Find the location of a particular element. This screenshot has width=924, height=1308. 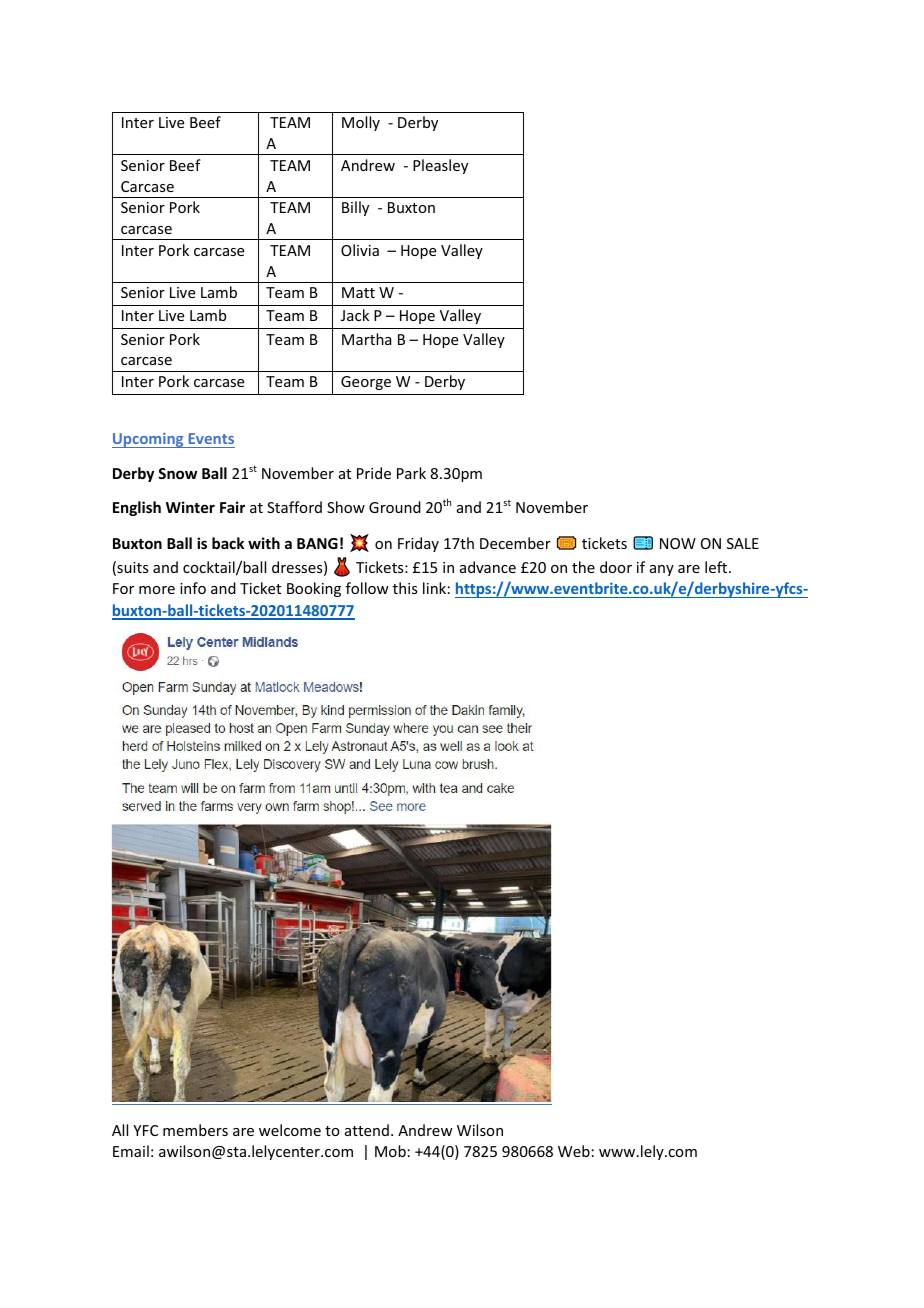

Web is located at coordinates (574, 1151).
